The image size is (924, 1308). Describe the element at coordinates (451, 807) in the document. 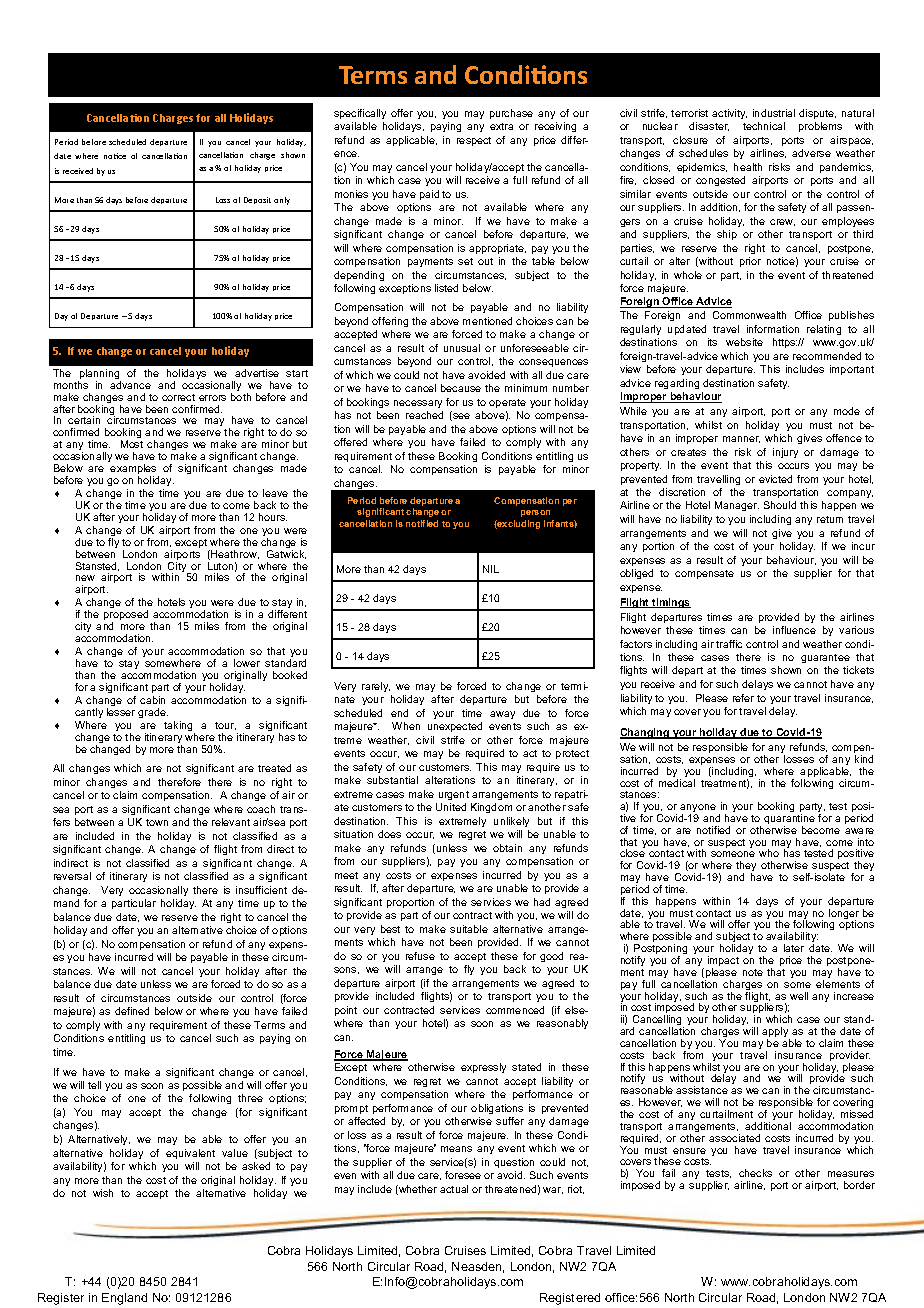

I see `United` at that location.
